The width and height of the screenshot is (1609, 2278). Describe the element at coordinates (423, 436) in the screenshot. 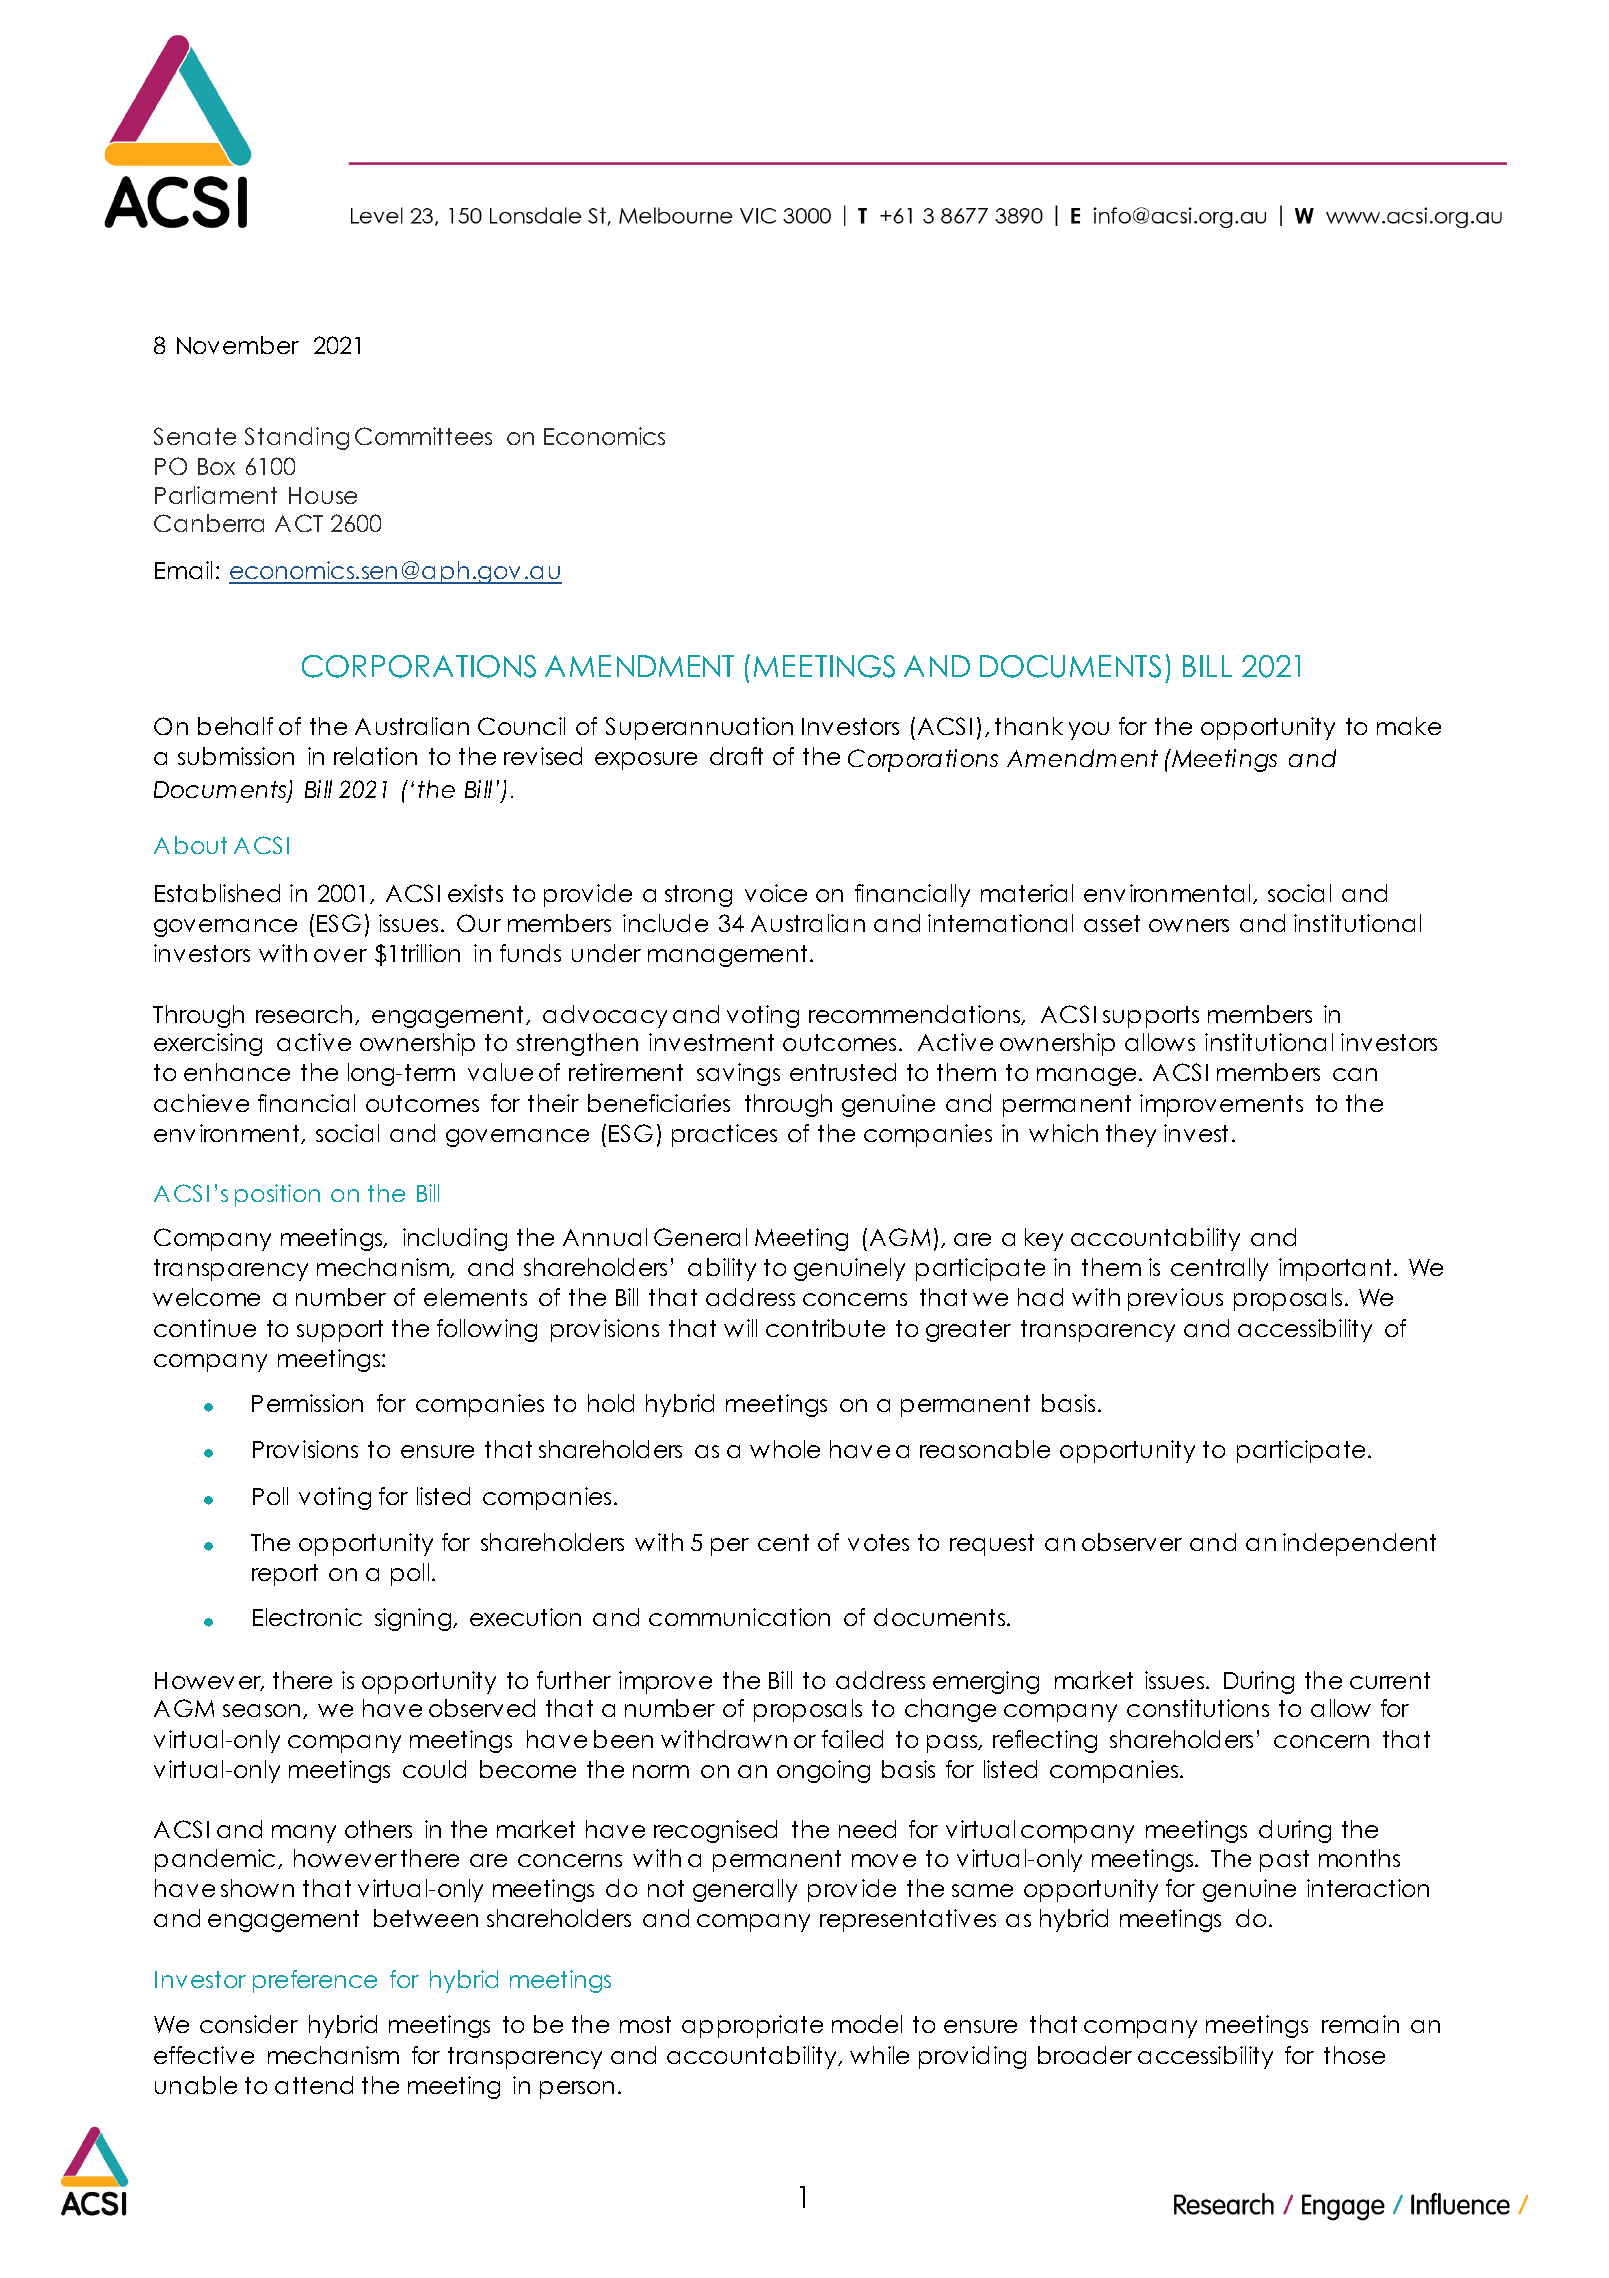

I see `Committees` at that location.
